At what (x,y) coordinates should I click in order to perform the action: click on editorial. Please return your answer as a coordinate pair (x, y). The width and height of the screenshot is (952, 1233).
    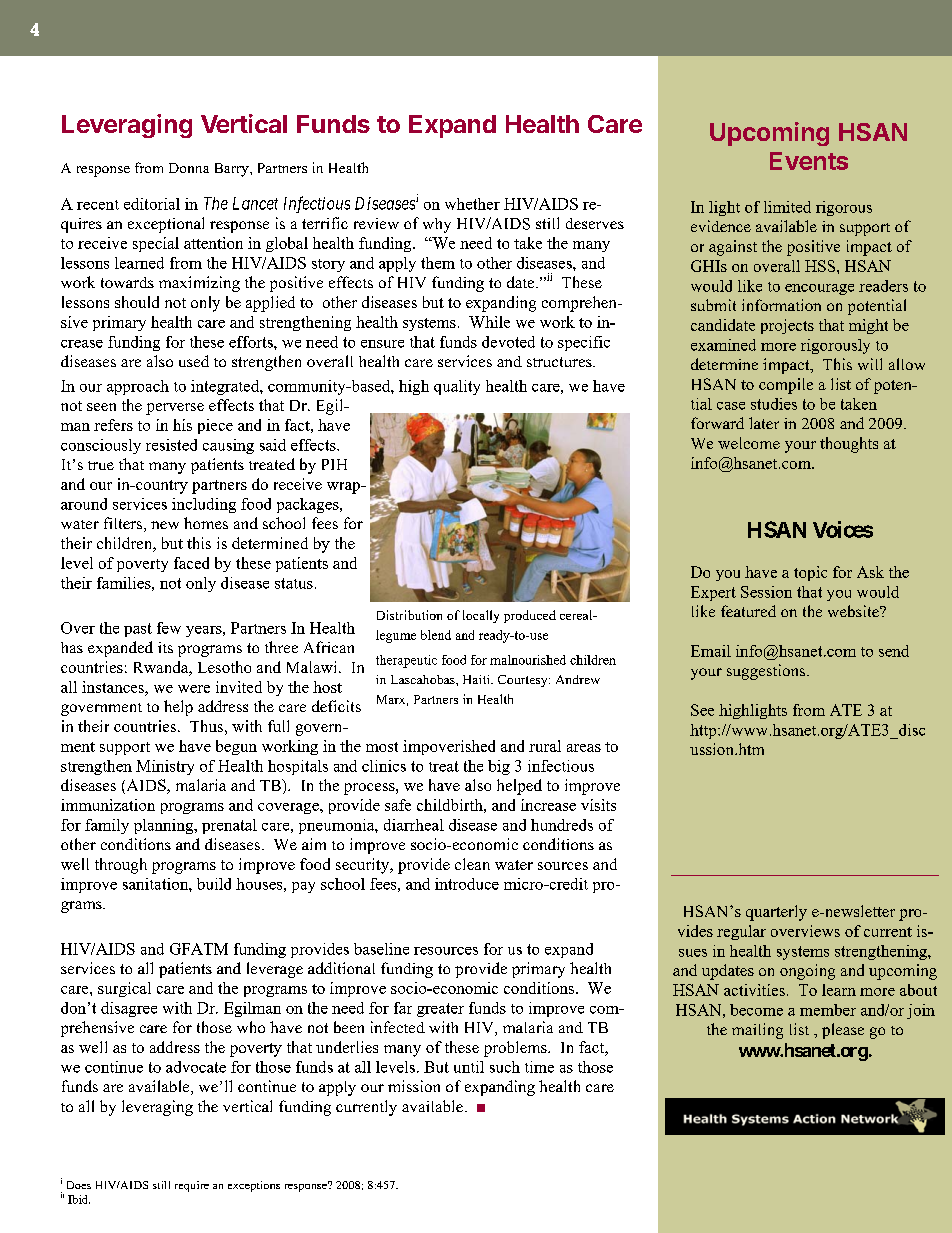
    Looking at the image, I should click on (152, 204).
